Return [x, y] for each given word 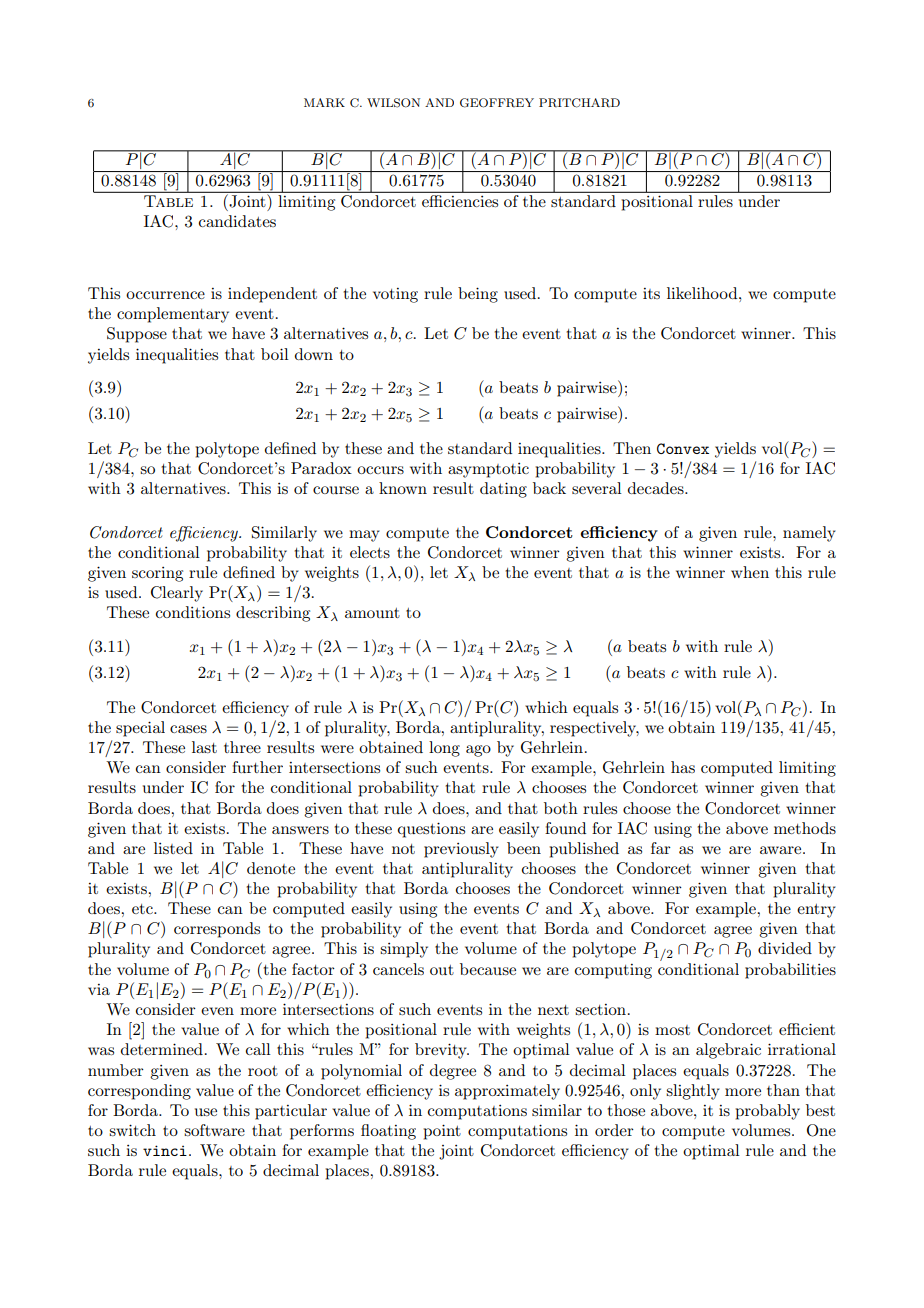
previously [461, 850]
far [661, 848]
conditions [193, 612]
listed [173, 848]
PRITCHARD [579, 103]
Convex [683, 448]
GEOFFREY [497, 103]
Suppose [137, 335]
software [214, 1130]
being [478, 295]
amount [372, 613]
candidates [237, 221]
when [750, 572]
